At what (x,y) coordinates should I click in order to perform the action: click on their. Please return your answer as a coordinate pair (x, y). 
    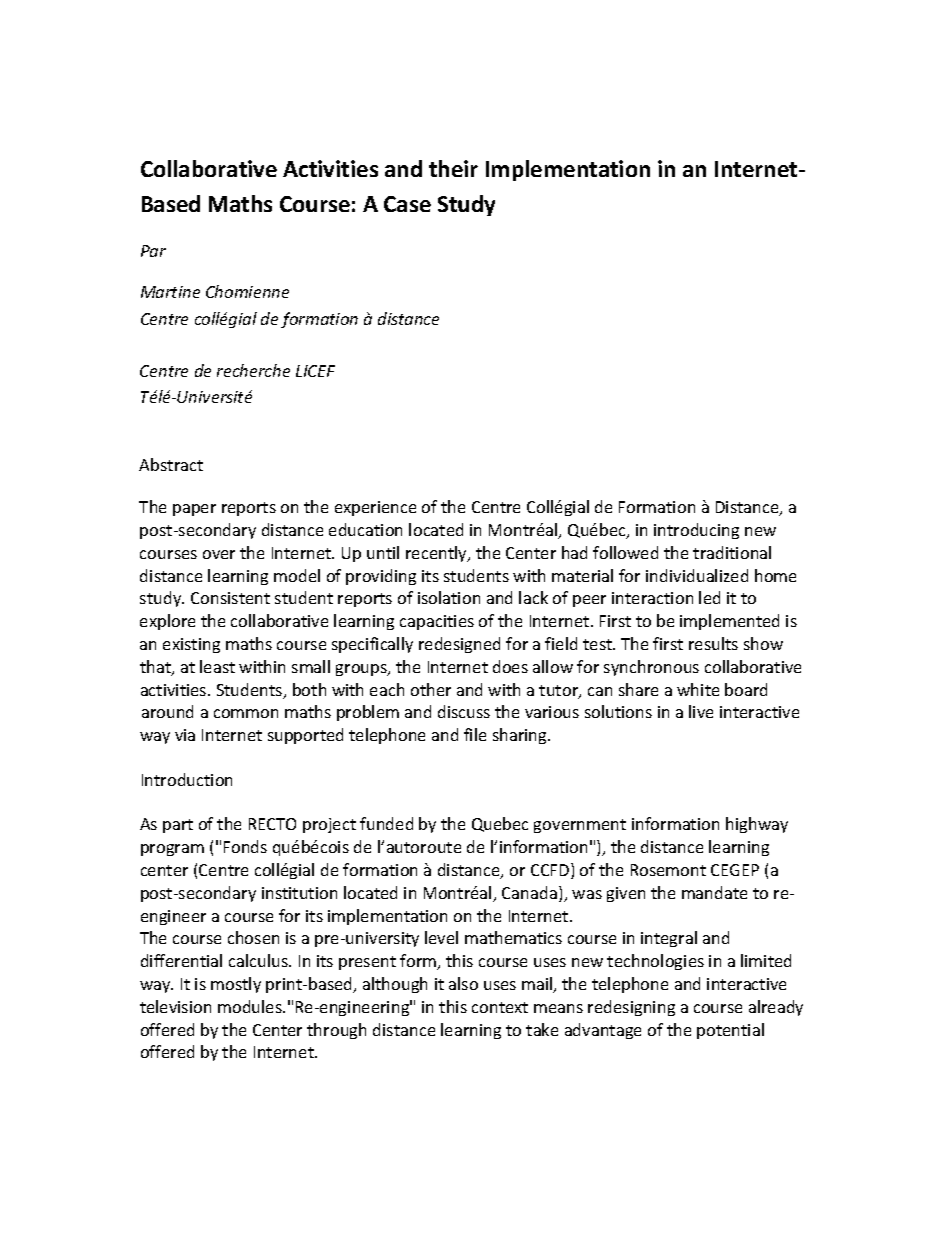
    Looking at the image, I should click on (453, 168).
